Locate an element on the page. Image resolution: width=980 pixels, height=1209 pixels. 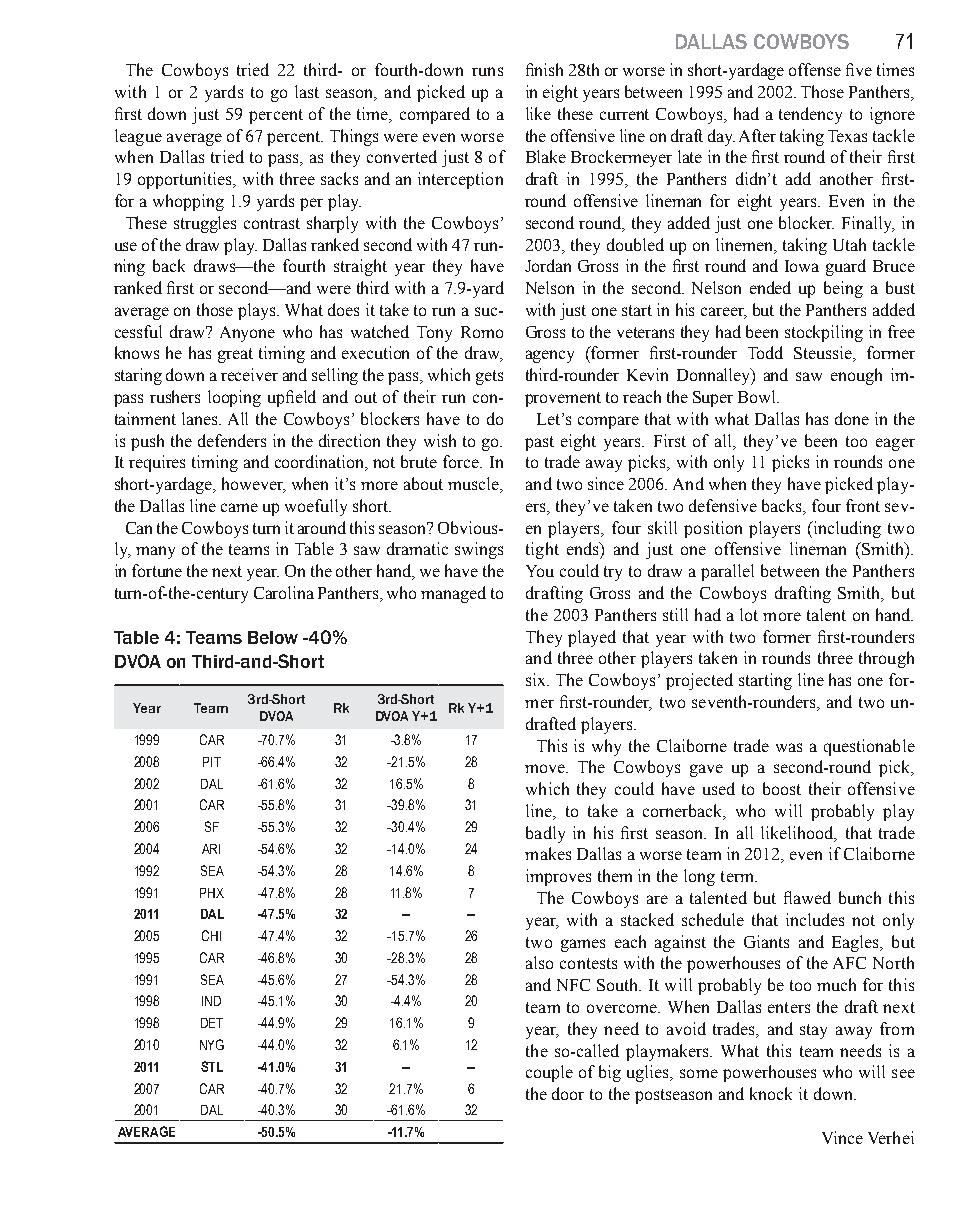
finish is located at coordinates (544, 69).
